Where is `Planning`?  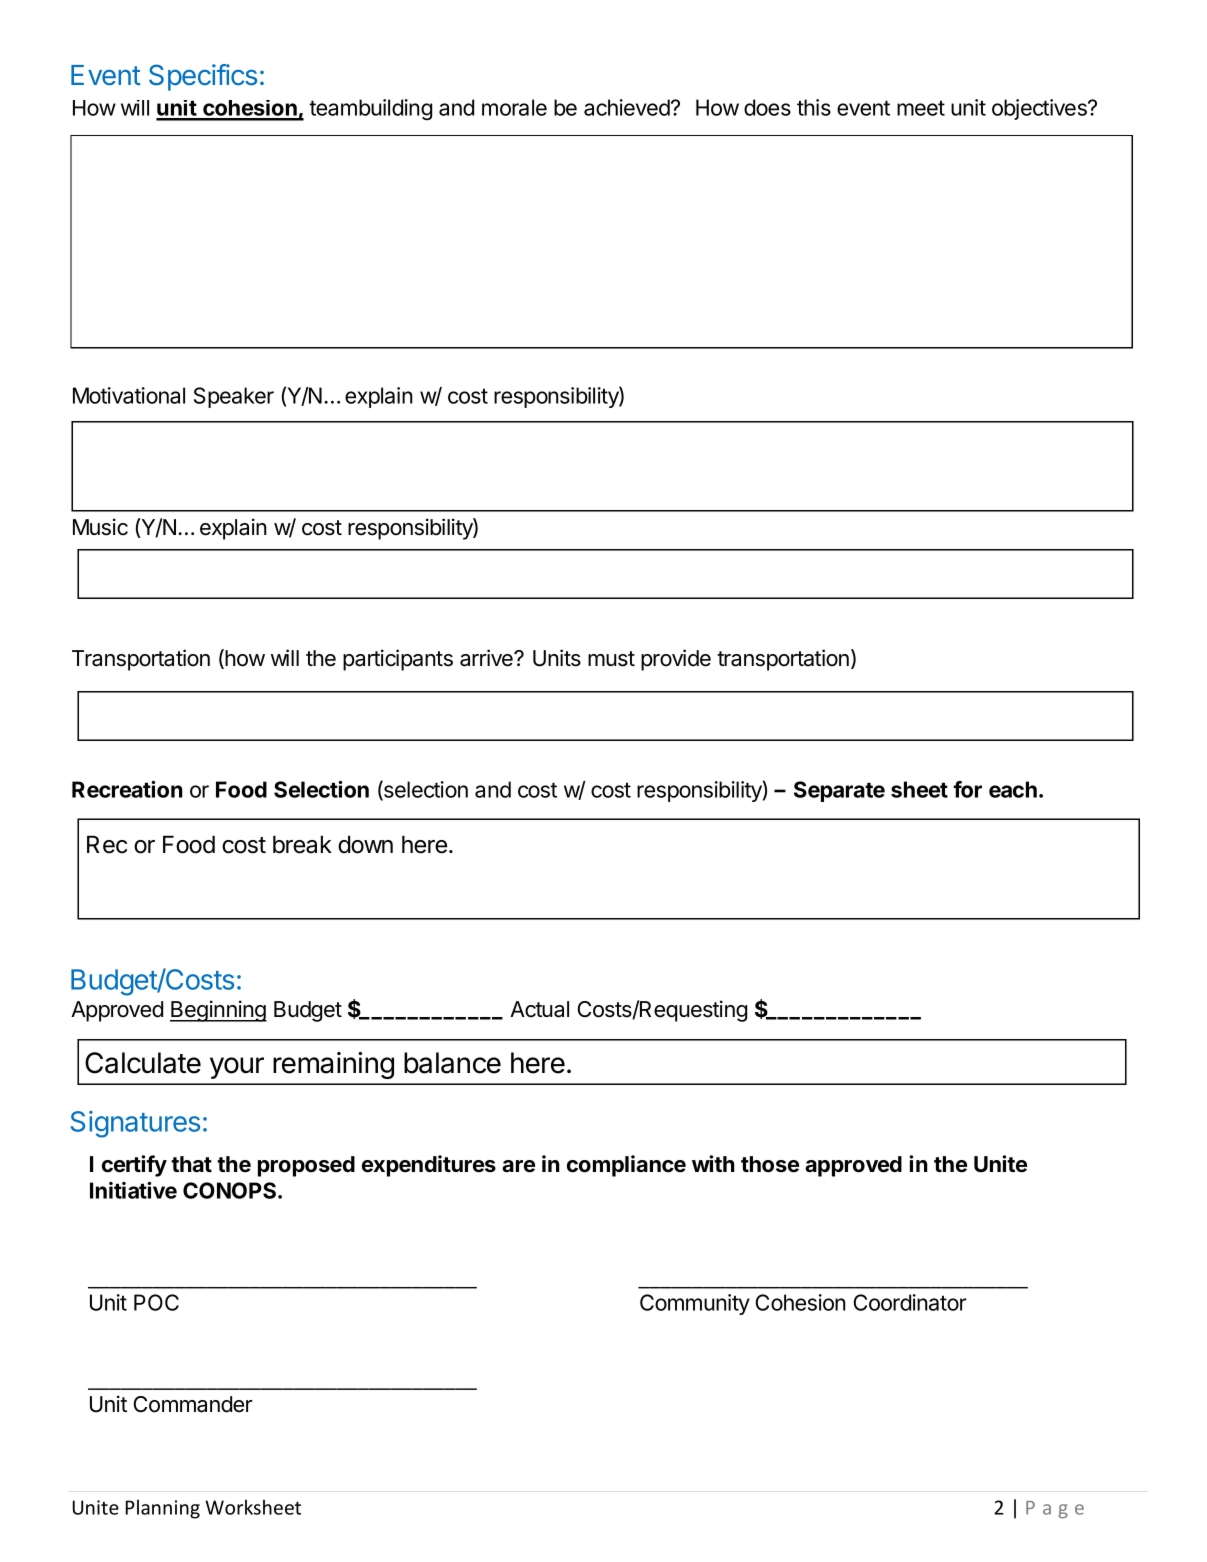
Planning is located at coordinates (163, 1509).
